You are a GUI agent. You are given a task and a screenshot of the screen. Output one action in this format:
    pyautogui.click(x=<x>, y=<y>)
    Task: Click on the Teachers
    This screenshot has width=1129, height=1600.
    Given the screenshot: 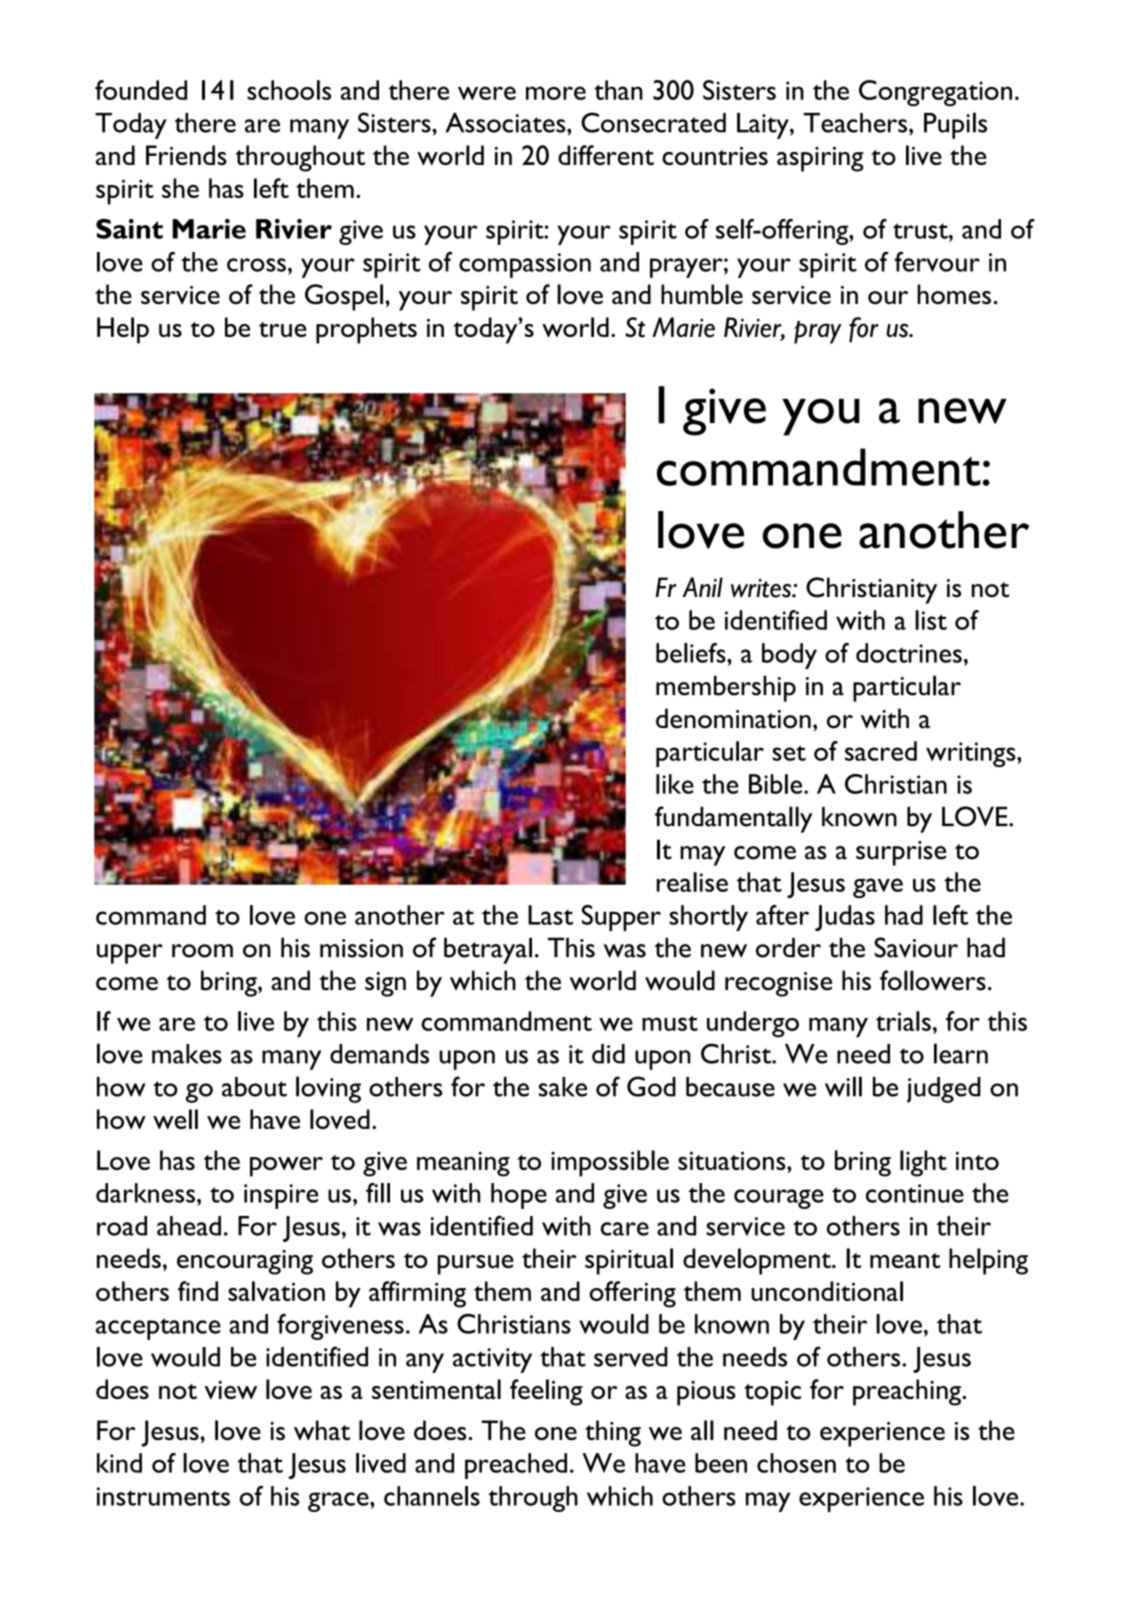 What is the action you would take?
    pyautogui.click(x=855, y=123)
